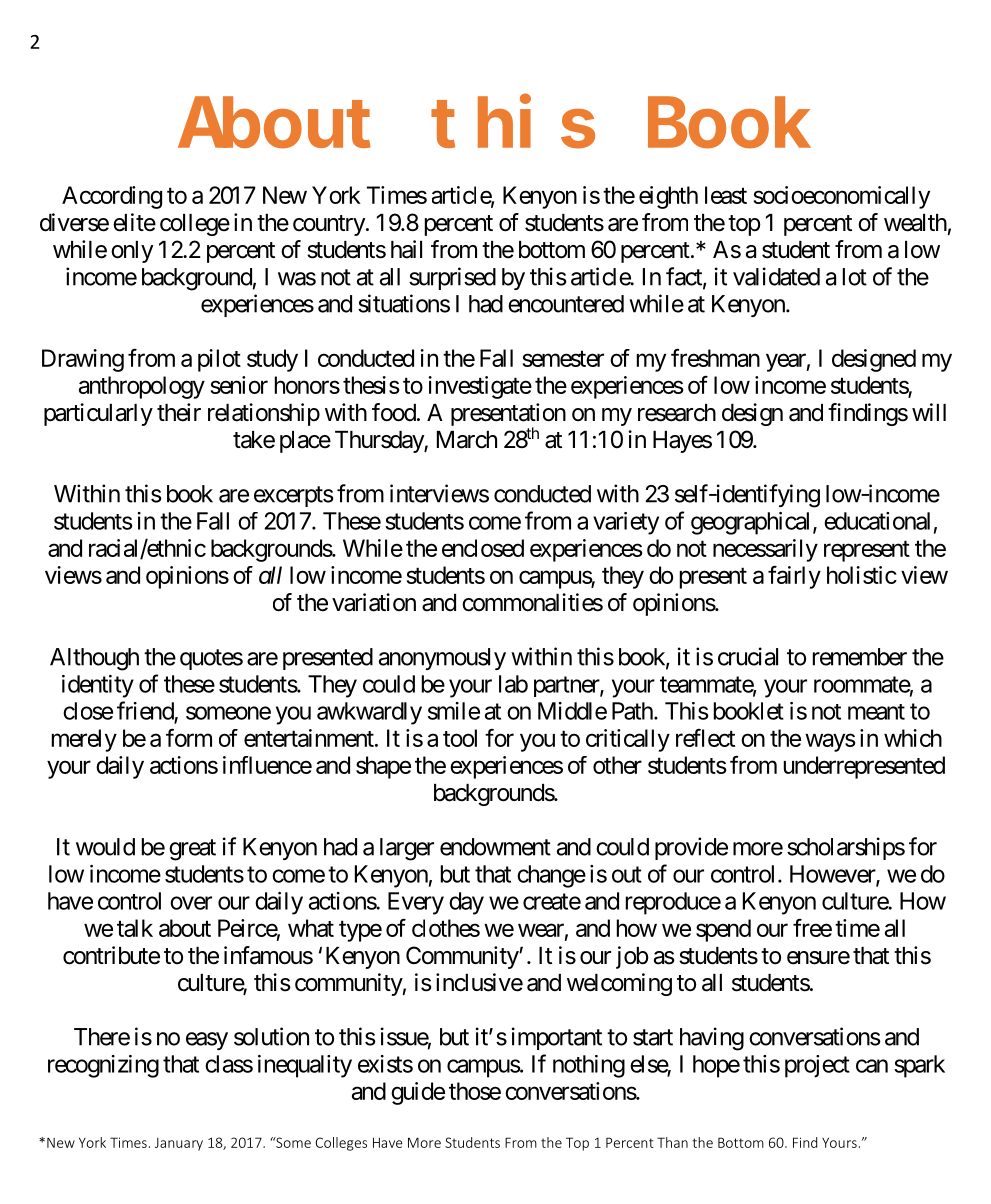 Image resolution: width=991 pixels, height=1204 pixels. Describe the element at coordinates (192, 850) in the screenshot. I see `great` at that location.
